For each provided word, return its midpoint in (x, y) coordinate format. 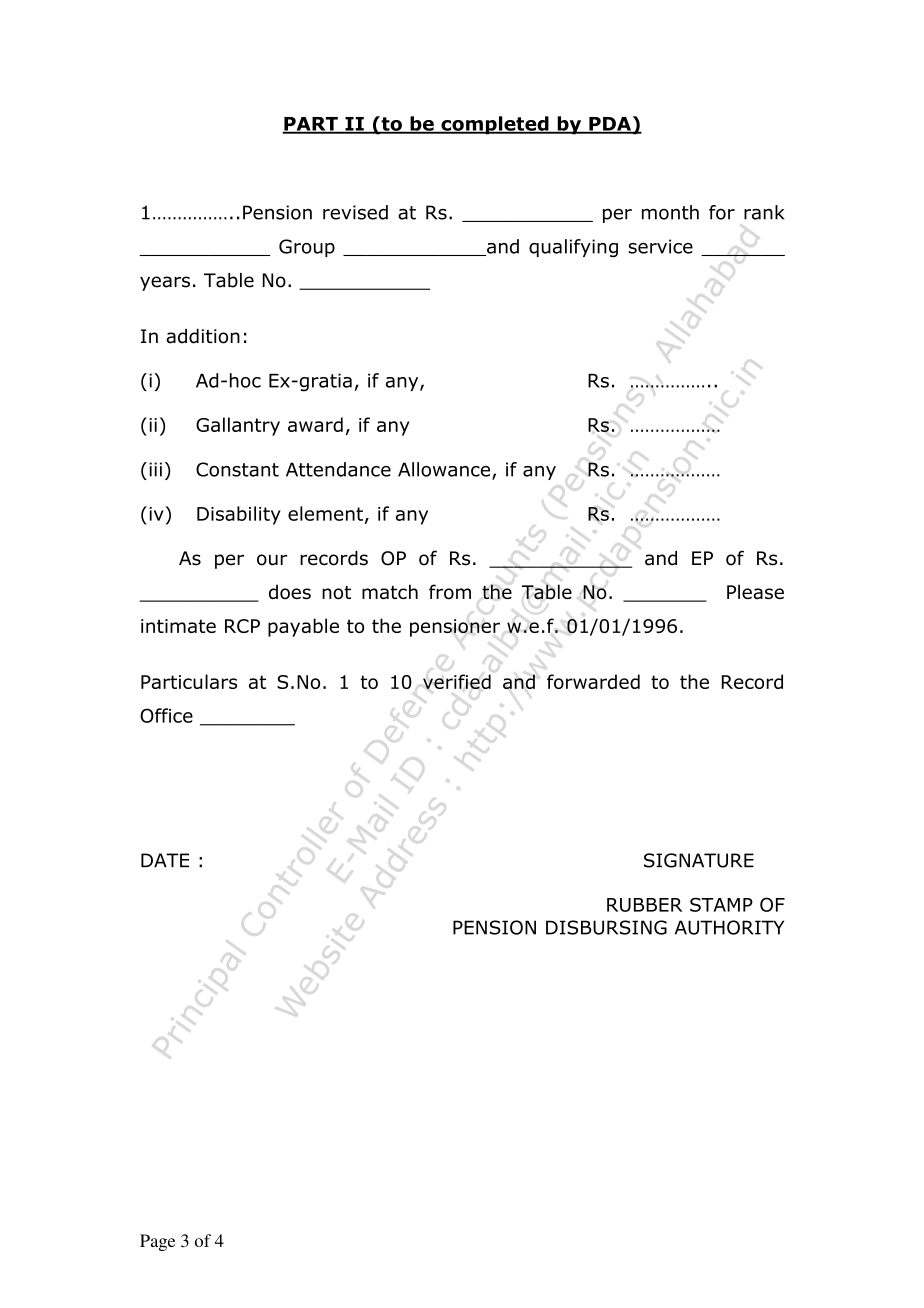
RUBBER (644, 905)
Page (157, 1242)
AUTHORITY (729, 927)
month (670, 212)
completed (495, 125)
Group (307, 248)
